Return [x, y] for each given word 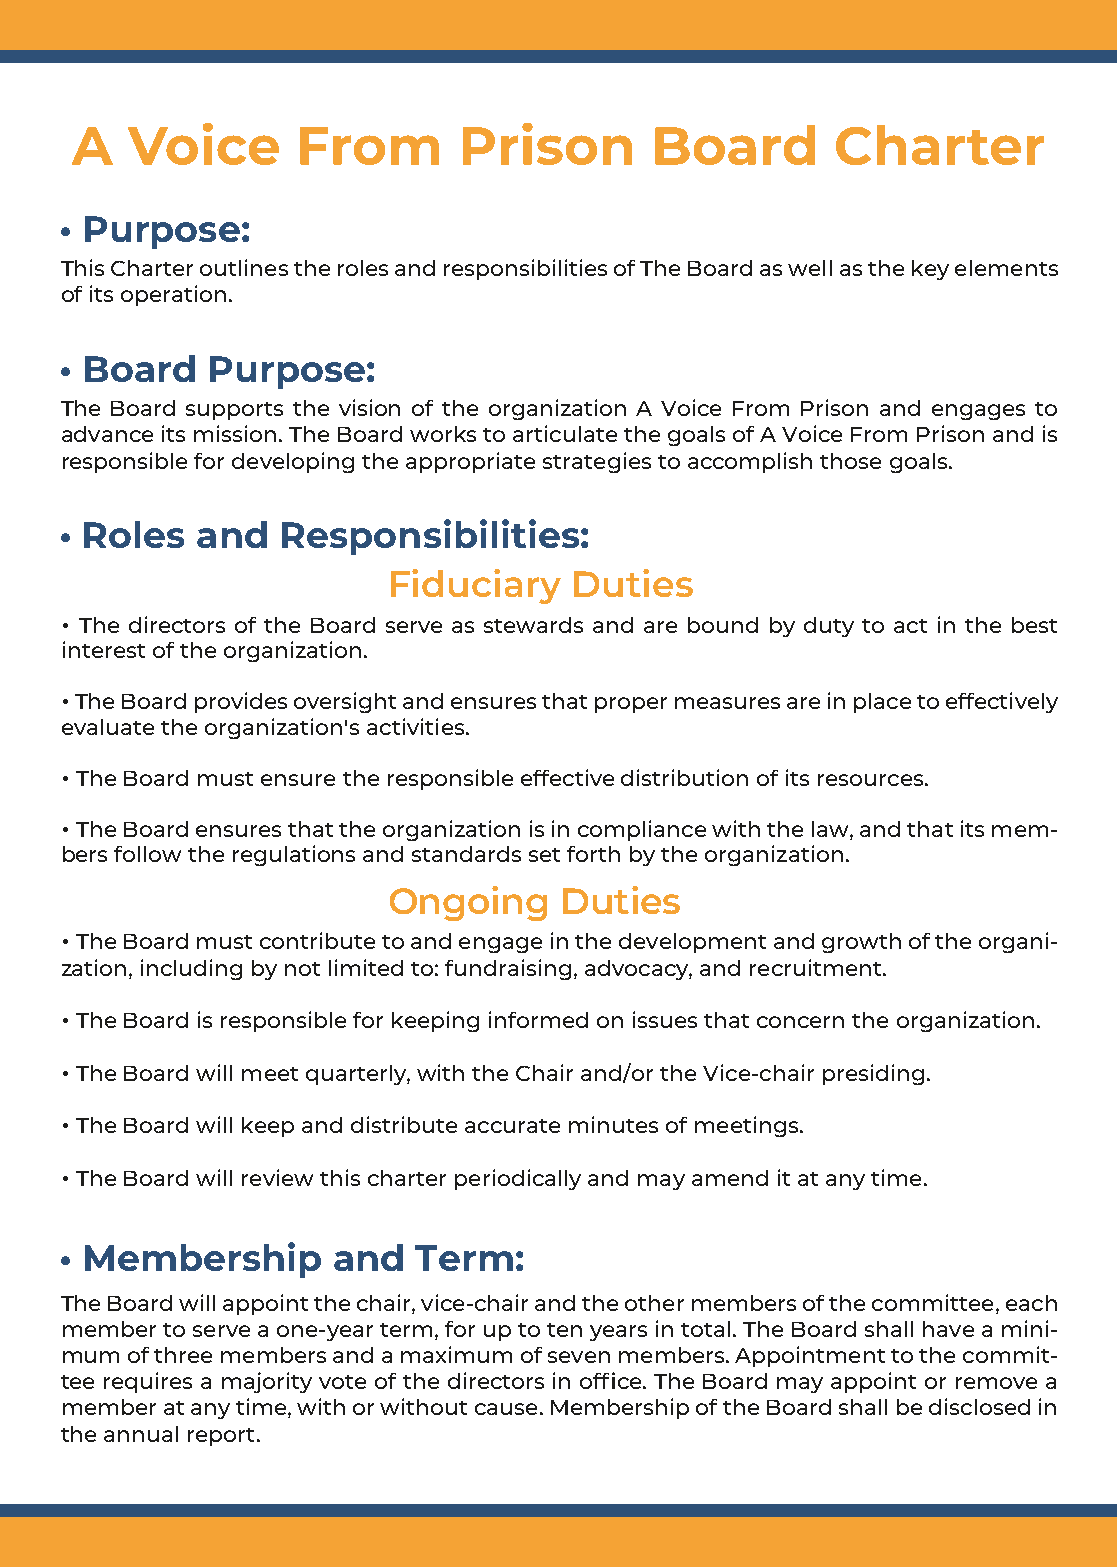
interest [104, 649]
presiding [873, 1074]
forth [593, 854]
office [612, 1380]
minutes [613, 1124]
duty [829, 627]
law [831, 829]
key [930, 270]
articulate [565, 433]
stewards [533, 625]
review [277, 1177]
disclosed [979, 1406]
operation [173, 295]
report [221, 1437]
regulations [294, 855]
